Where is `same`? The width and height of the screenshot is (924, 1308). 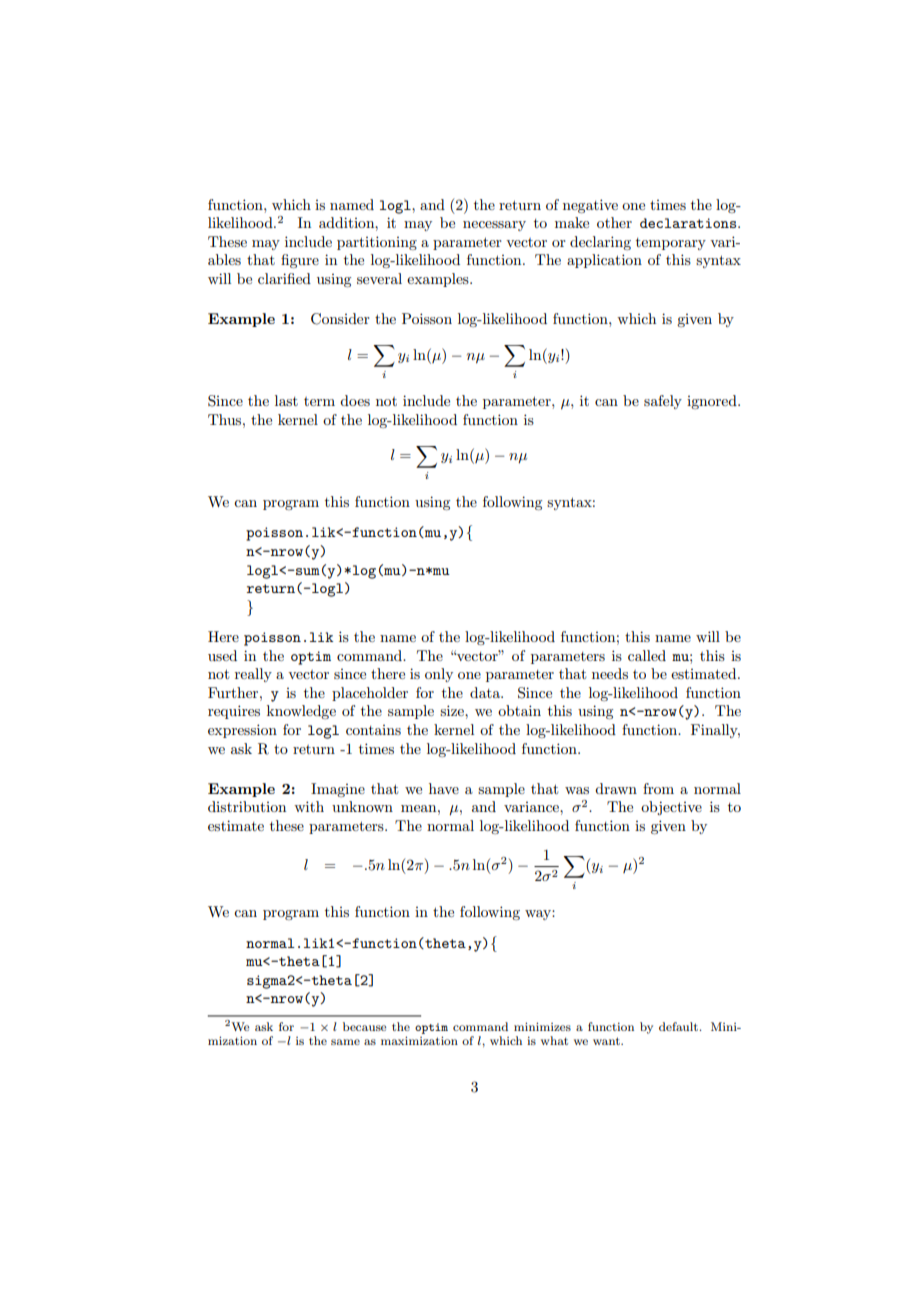 same is located at coordinates (345, 1042).
